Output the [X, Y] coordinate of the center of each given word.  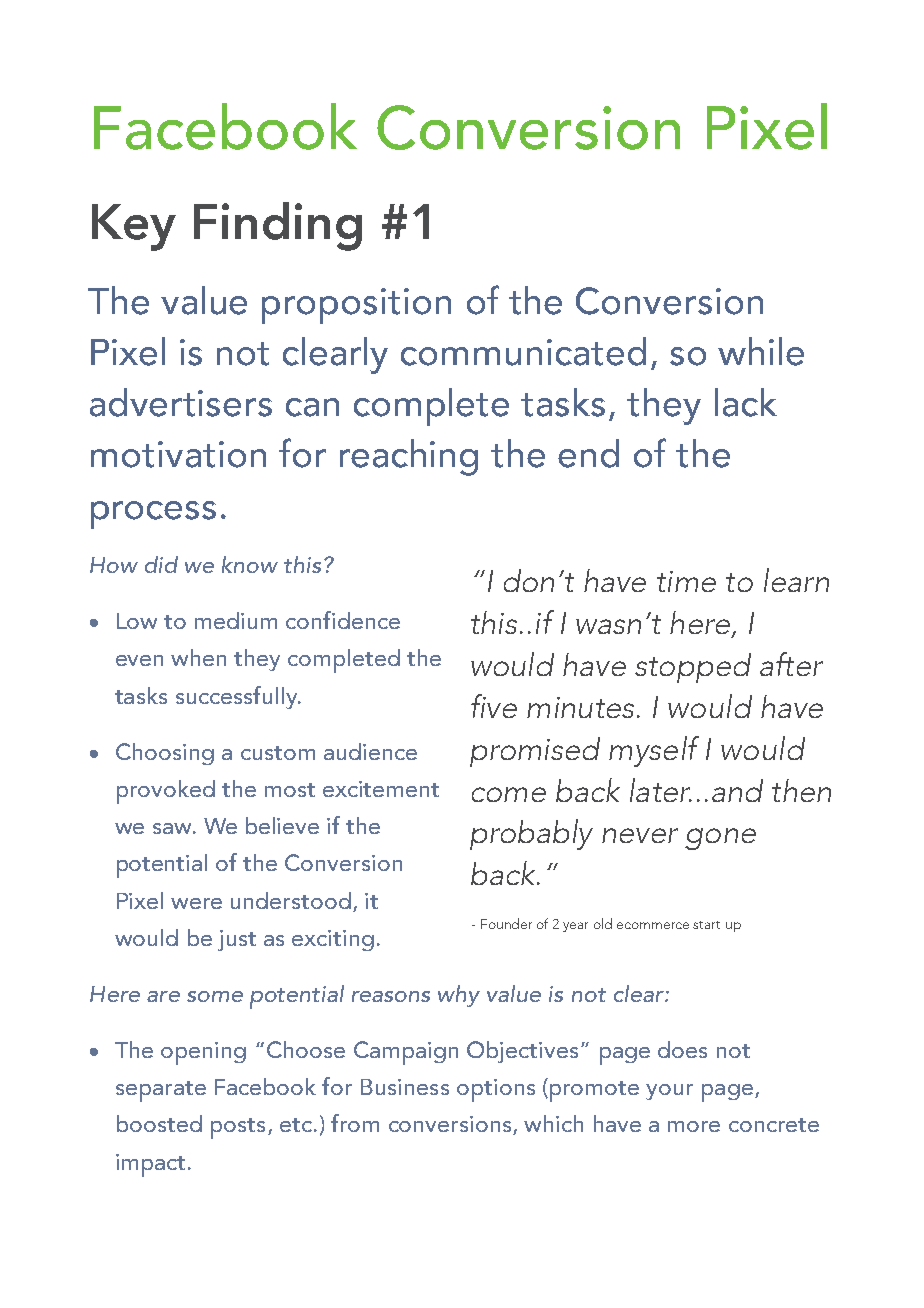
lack [746, 402]
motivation [178, 454]
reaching [409, 457]
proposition [356, 306]
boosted [159, 1123]
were [196, 903]
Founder [506, 923]
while [761, 351]
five [494, 706]
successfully [238, 697]
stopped [693, 668]
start [706, 925]
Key [134, 227]
